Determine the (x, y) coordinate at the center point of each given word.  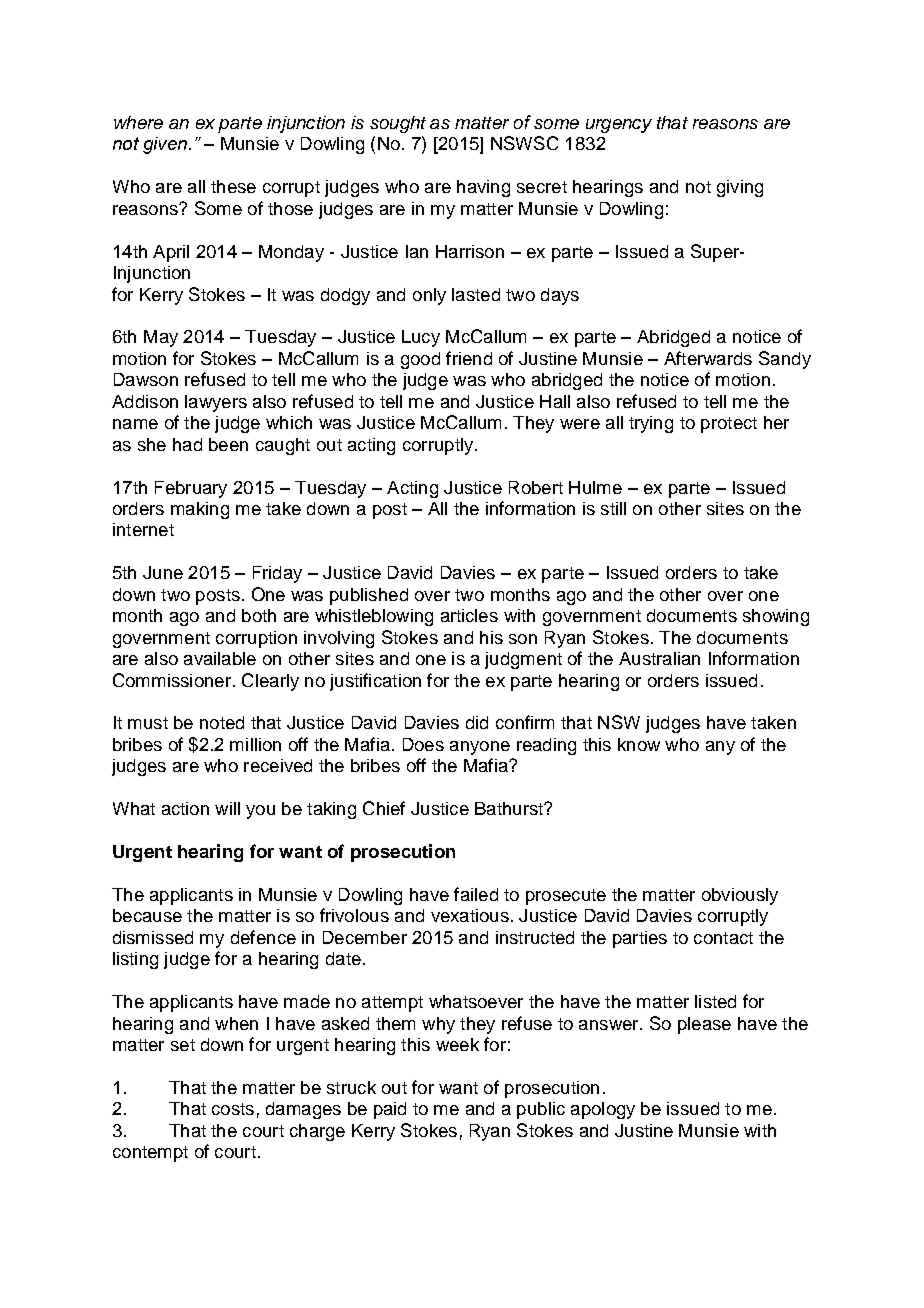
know (639, 744)
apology (603, 1110)
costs (233, 1109)
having (483, 188)
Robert (536, 487)
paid (390, 1110)
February (191, 489)
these (233, 186)
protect (729, 425)
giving (740, 188)
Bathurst (510, 808)
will (227, 808)
